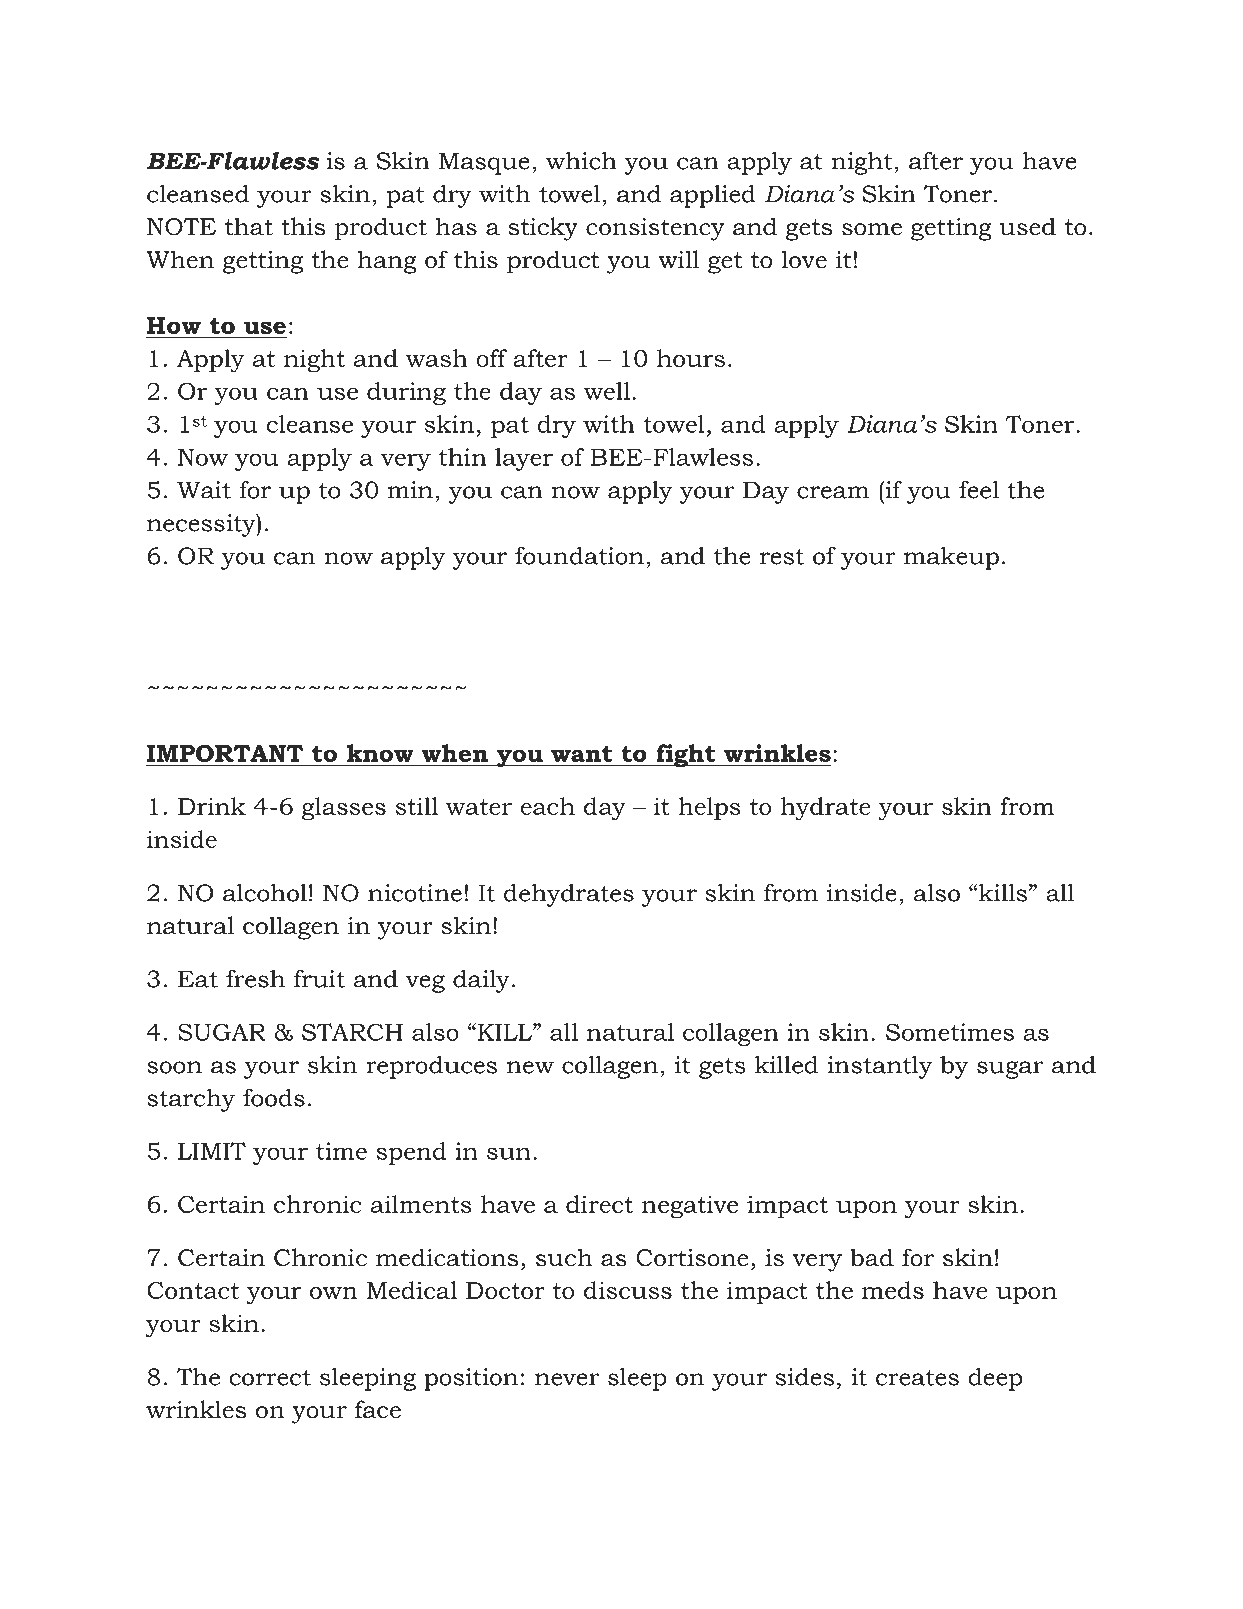 This document has height=1609, width=1243. I want to click on never, so click(567, 1379).
